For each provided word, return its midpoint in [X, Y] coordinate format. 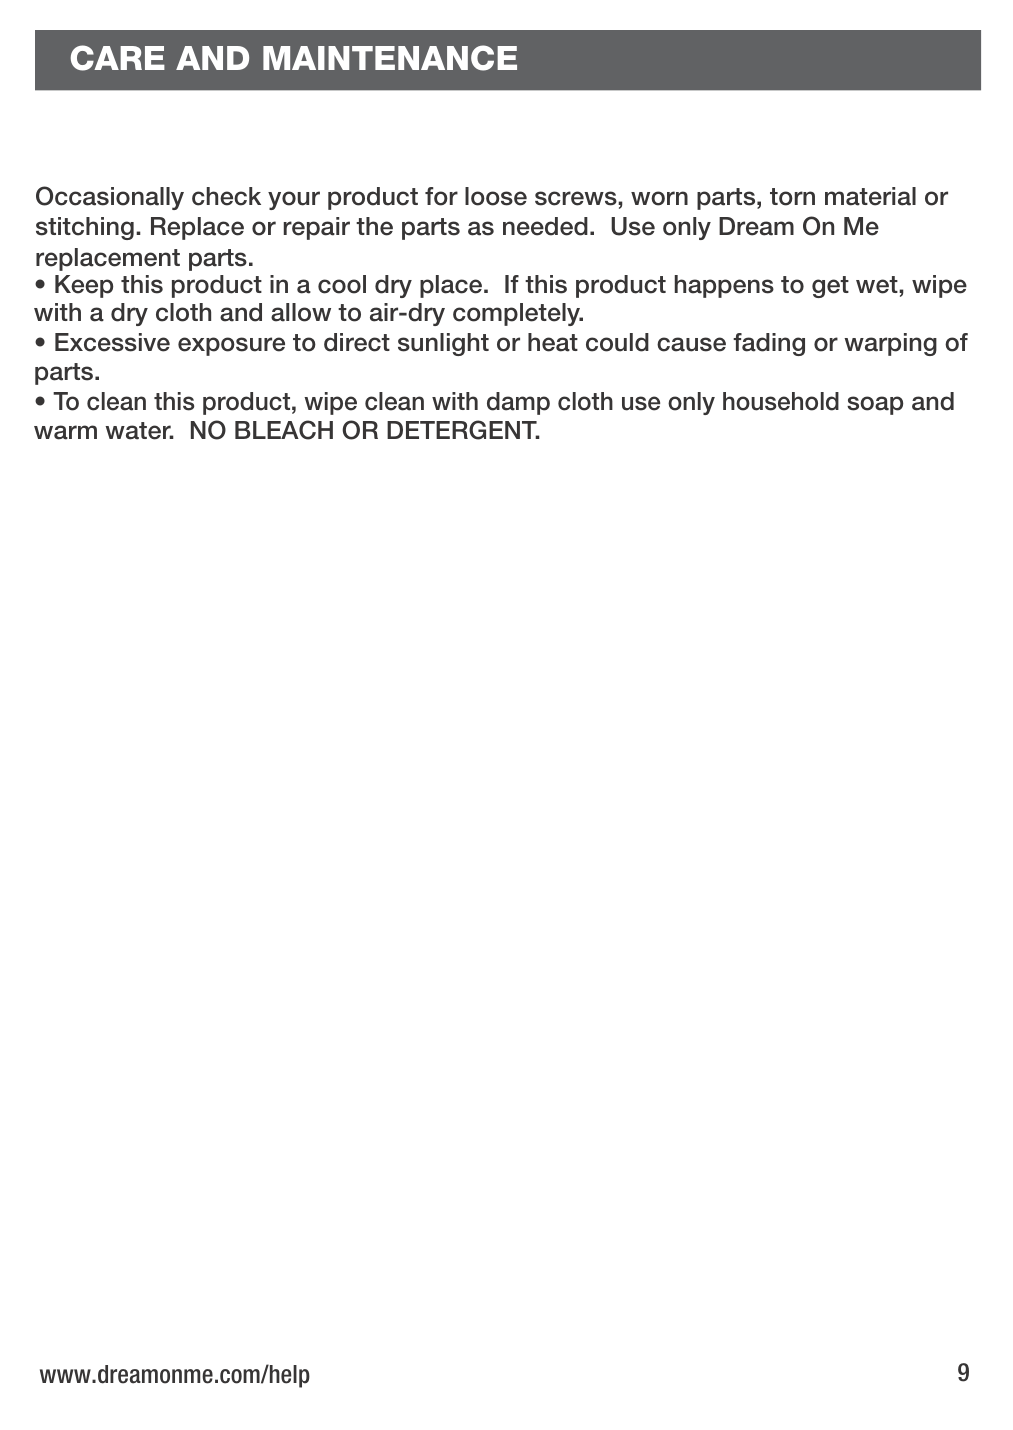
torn [792, 197]
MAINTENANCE [390, 58]
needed [545, 226]
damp [518, 403]
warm [65, 432]
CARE [118, 58]
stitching [85, 228]
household [781, 401]
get [830, 287]
